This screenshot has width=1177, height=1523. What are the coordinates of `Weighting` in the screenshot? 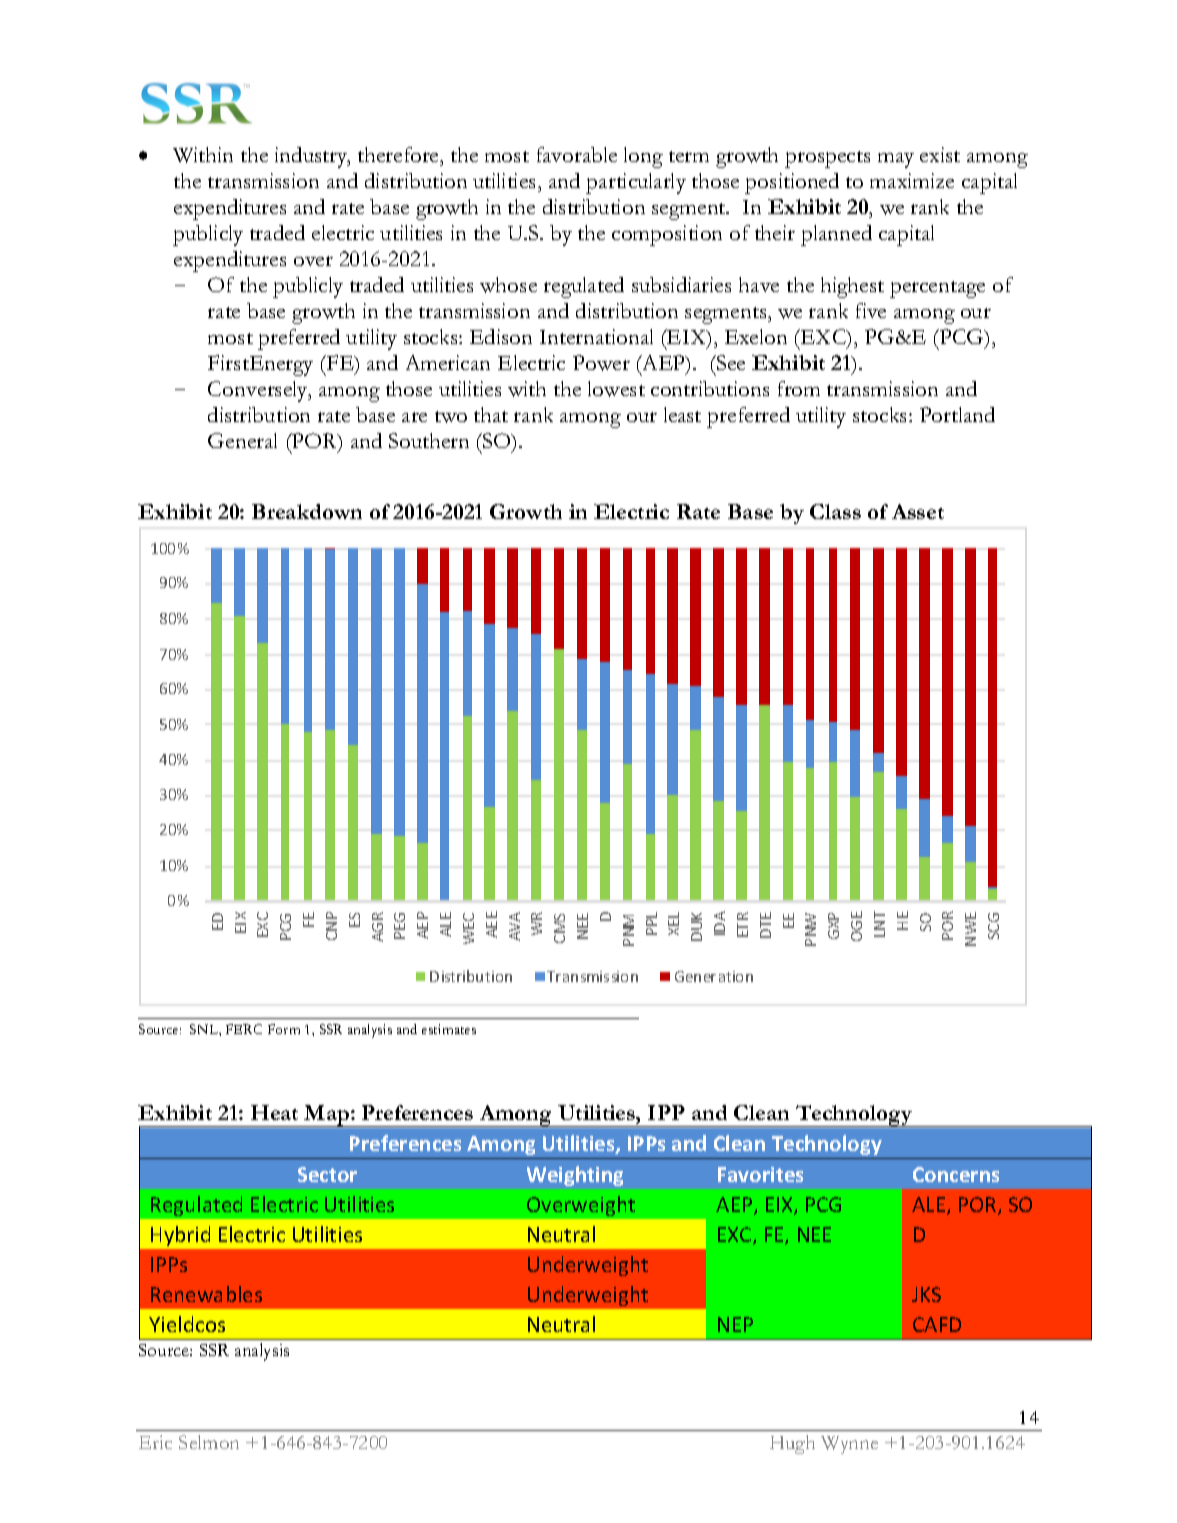 It's located at (575, 1176).
